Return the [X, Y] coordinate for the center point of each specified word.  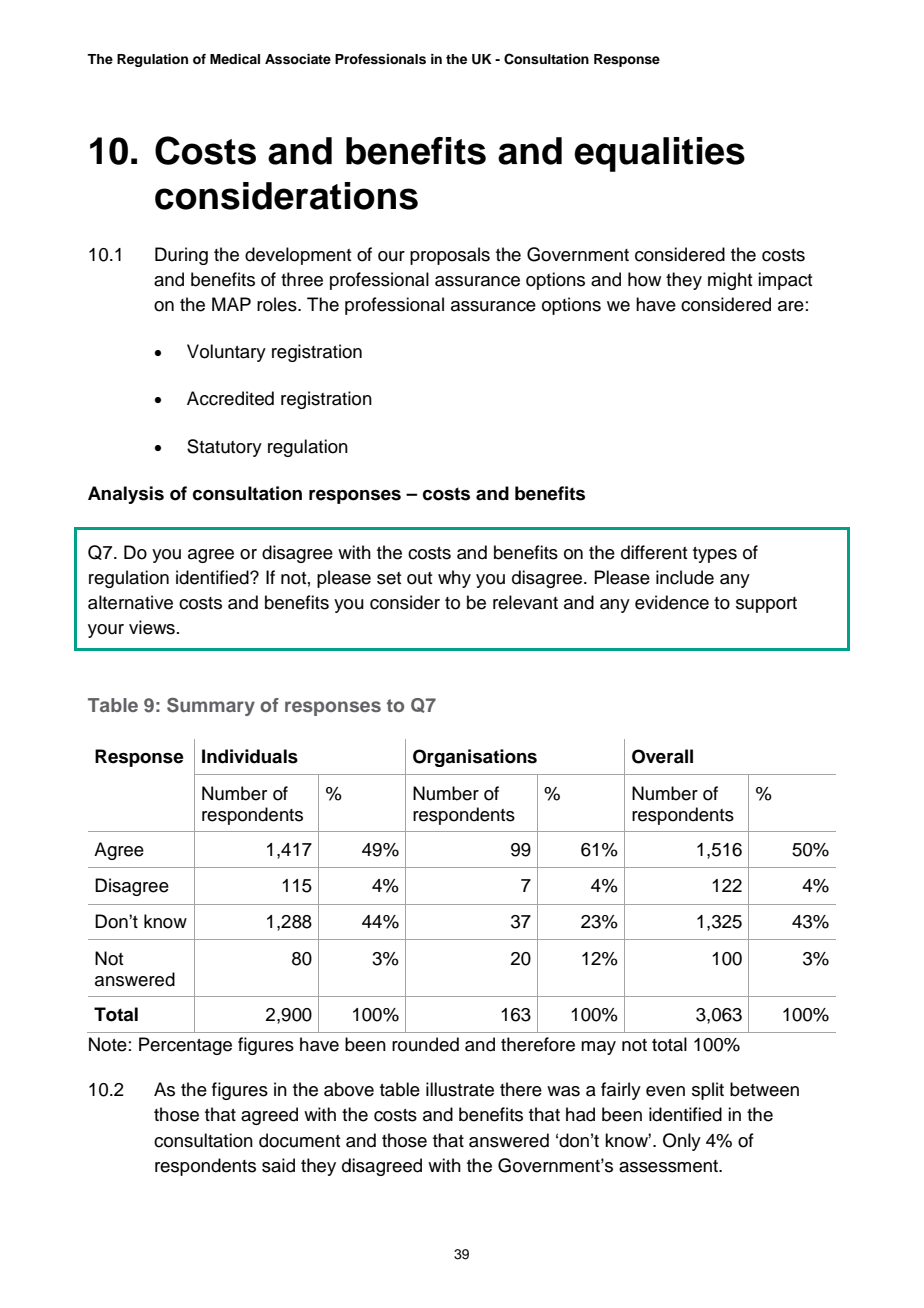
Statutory [224, 448]
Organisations [475, 758]
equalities [659, 154]
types [715, 555]
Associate [298, 59]
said [278, 1165]
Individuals [250, 756]
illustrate [460, 1089]
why [454, 579]
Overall [662, 756]
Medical [235, 59]
